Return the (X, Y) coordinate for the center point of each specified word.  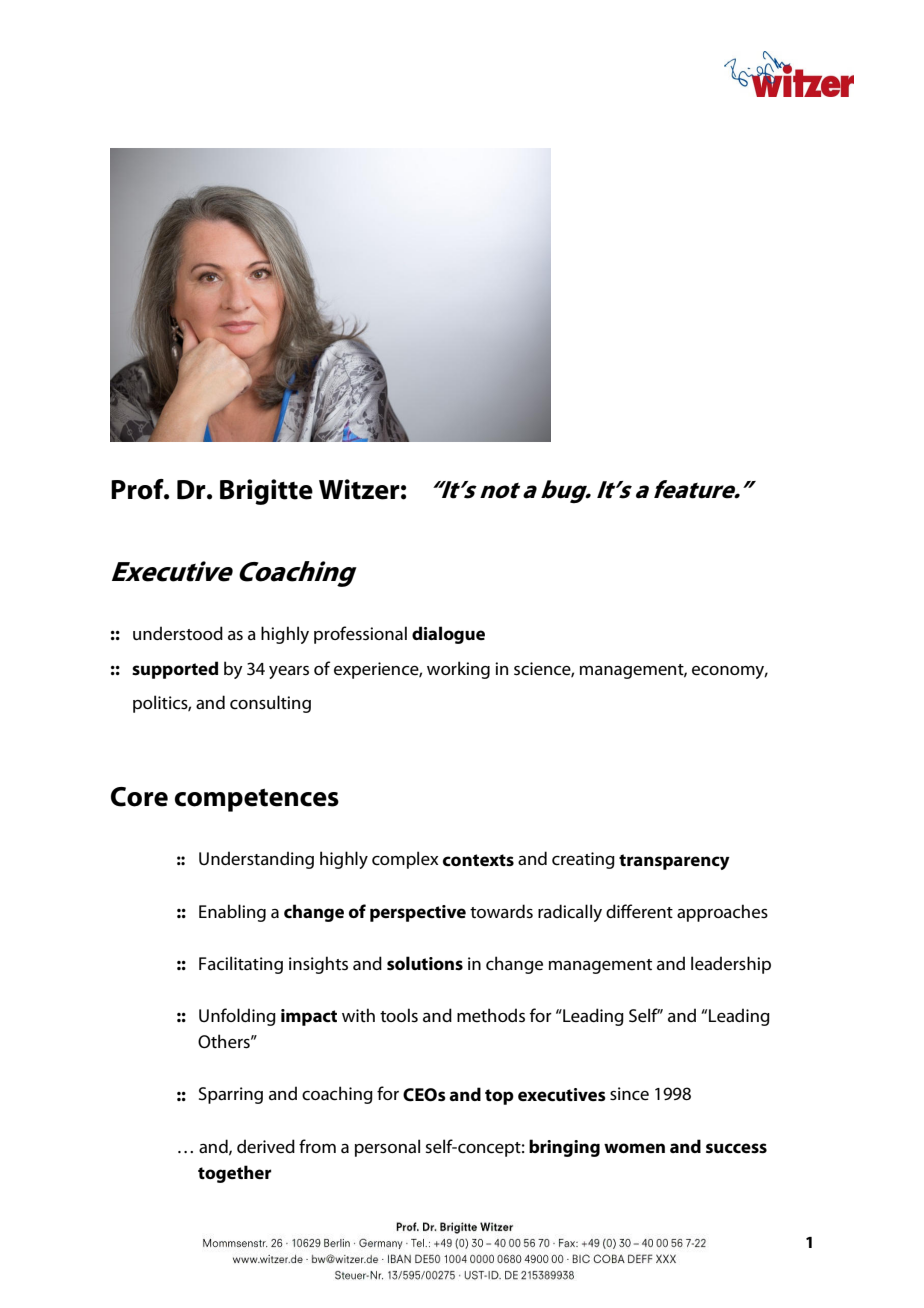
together (234, 1174)
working (458, 670)
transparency (674, 862)
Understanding (256, 860)
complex (405, 860)
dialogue (448, 635)
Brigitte (266, 492)
